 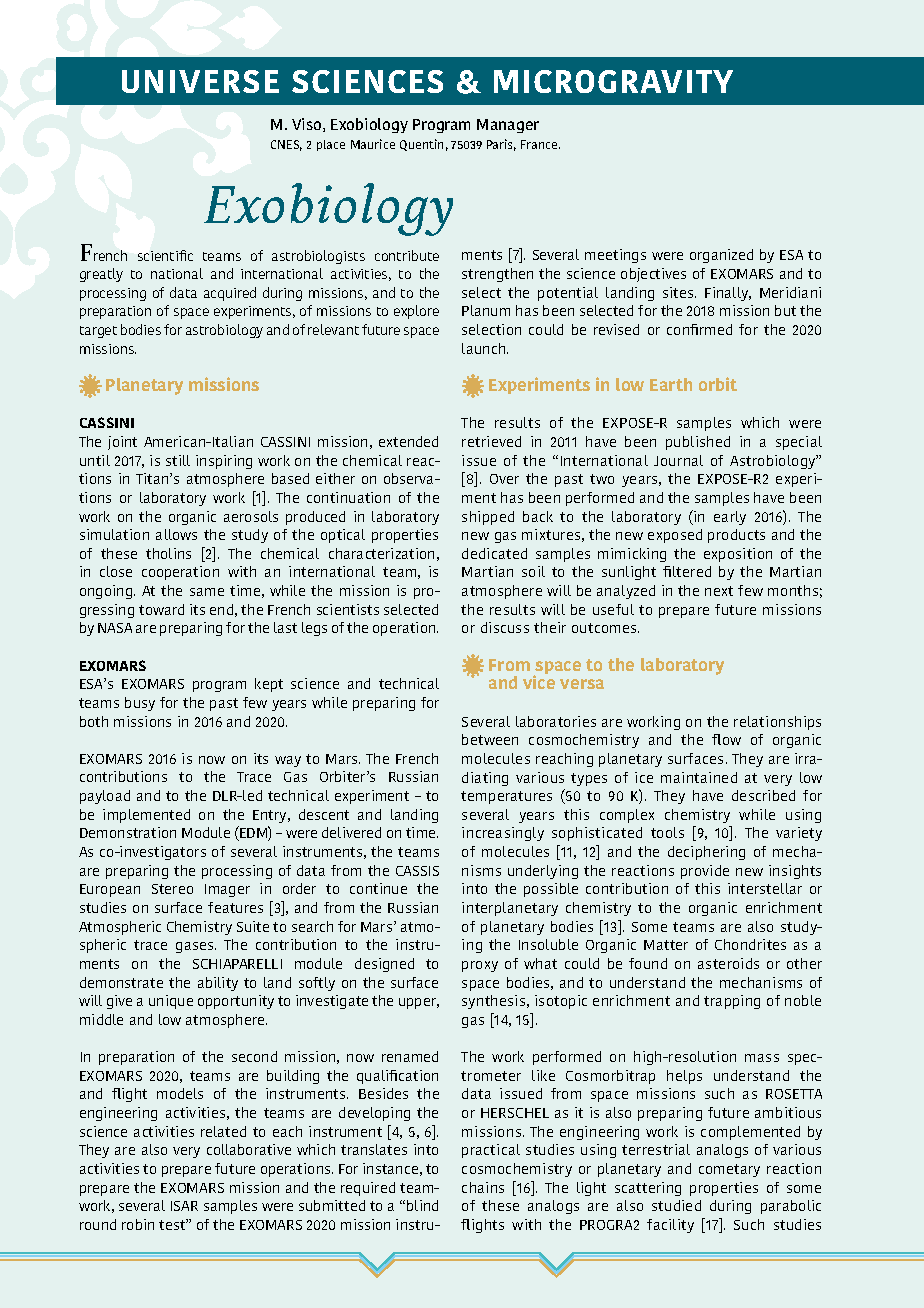 What do you see at coordinates (678, 460) in the image?
I see `Journal` at bounding box center [678, 460].
